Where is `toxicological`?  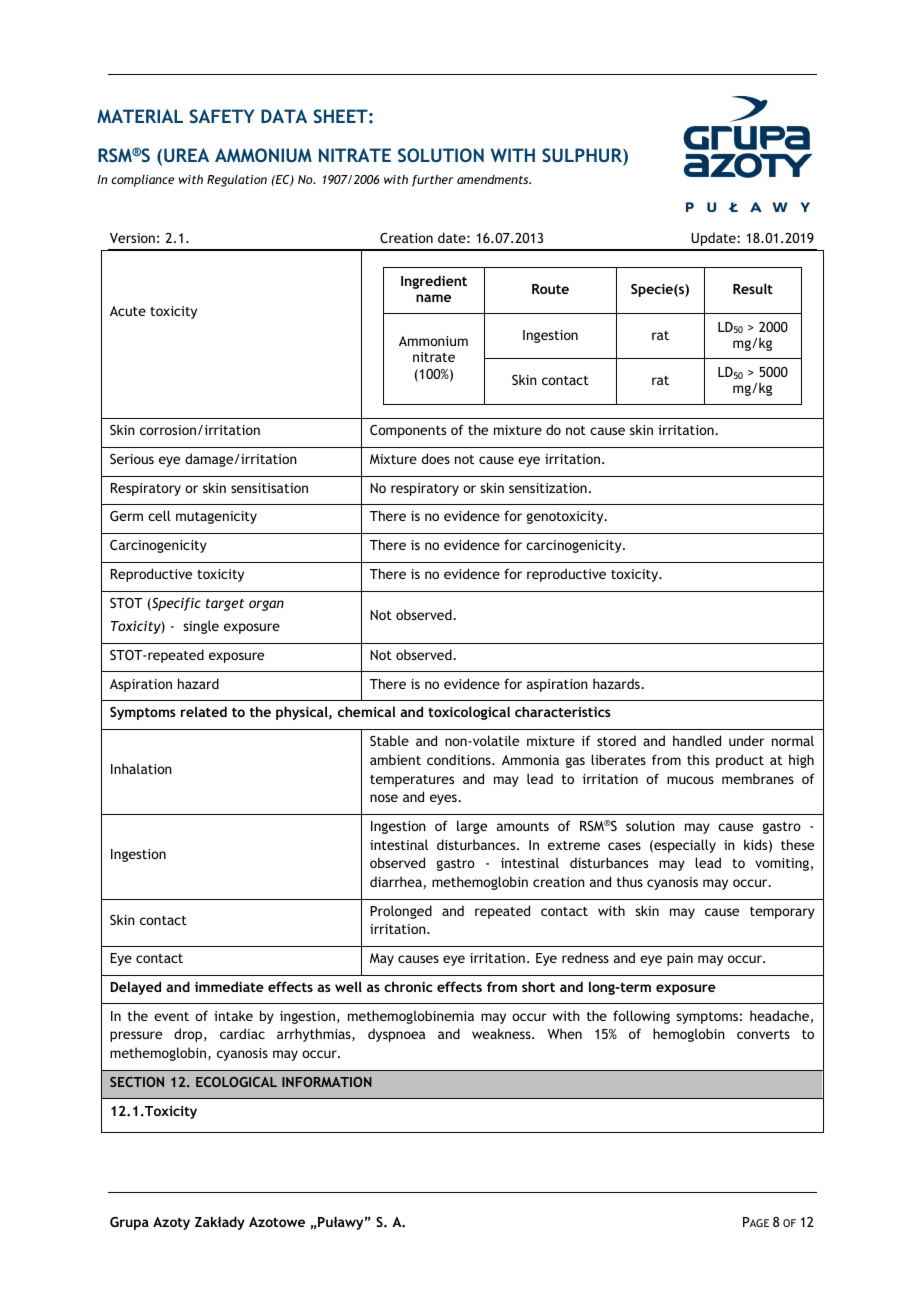
toxicological is located at coordinates (469, 713).
